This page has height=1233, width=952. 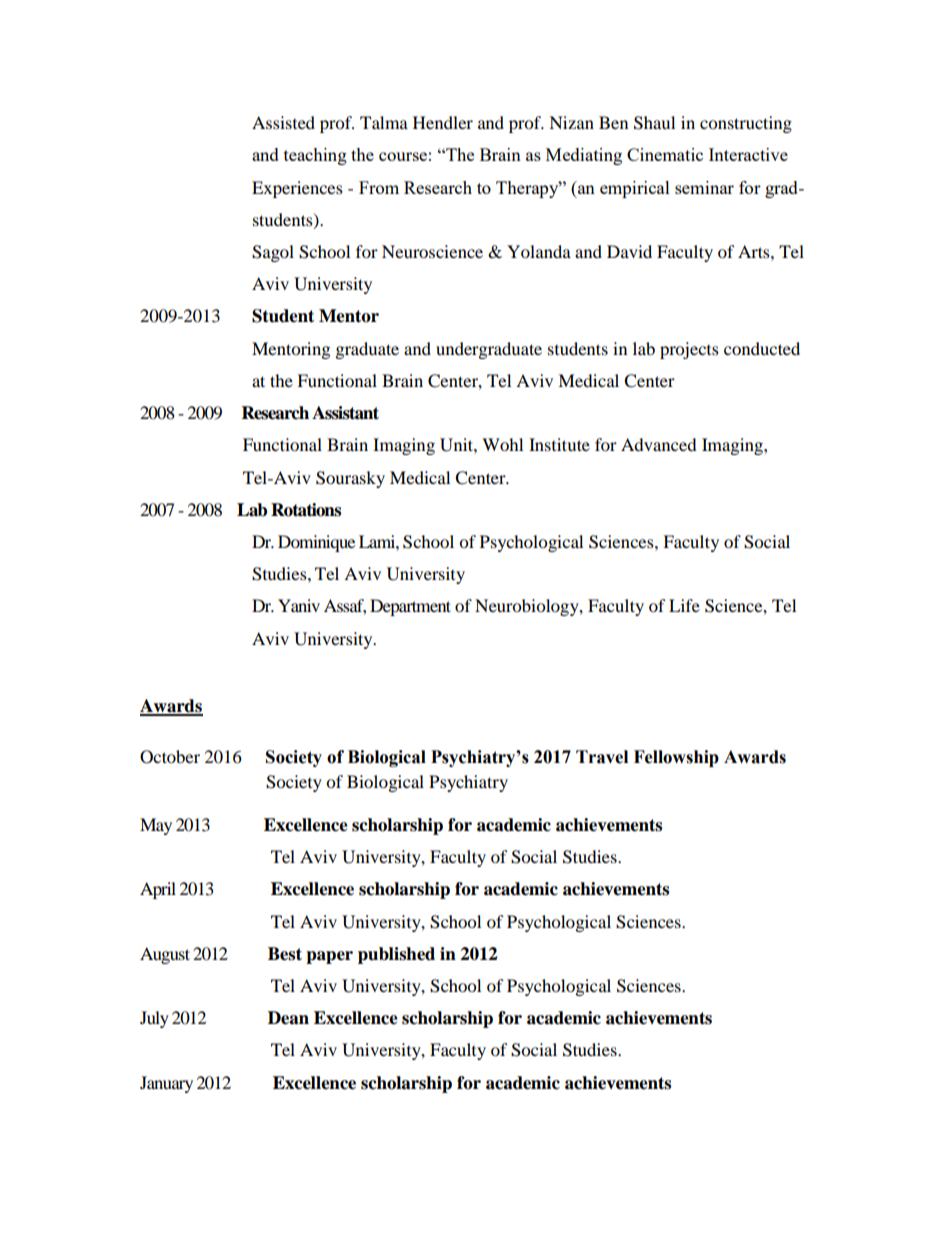 What do you see at coordinates (396, 955) in the page?
I see `published` at bounding box center [396, 955].
